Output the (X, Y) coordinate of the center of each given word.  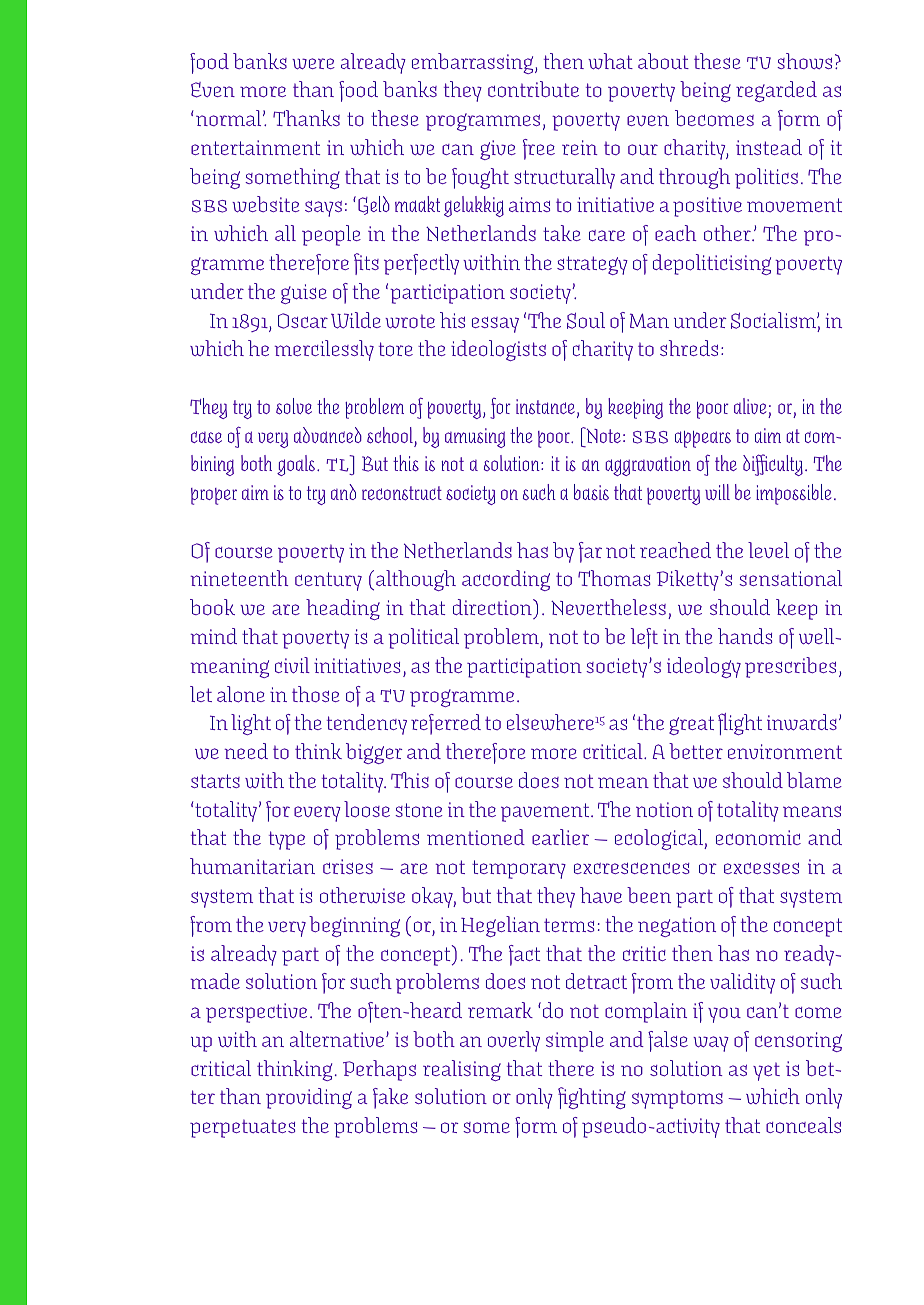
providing (309, 1098)
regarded (776, 91)
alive (750, 406)
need (246, 751)
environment (785, 751)
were (313, 64)
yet (766, 1071)
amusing (475, 438)
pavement (546, 812)
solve (294, 406)
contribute (533, 89)
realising (462, 1070)
